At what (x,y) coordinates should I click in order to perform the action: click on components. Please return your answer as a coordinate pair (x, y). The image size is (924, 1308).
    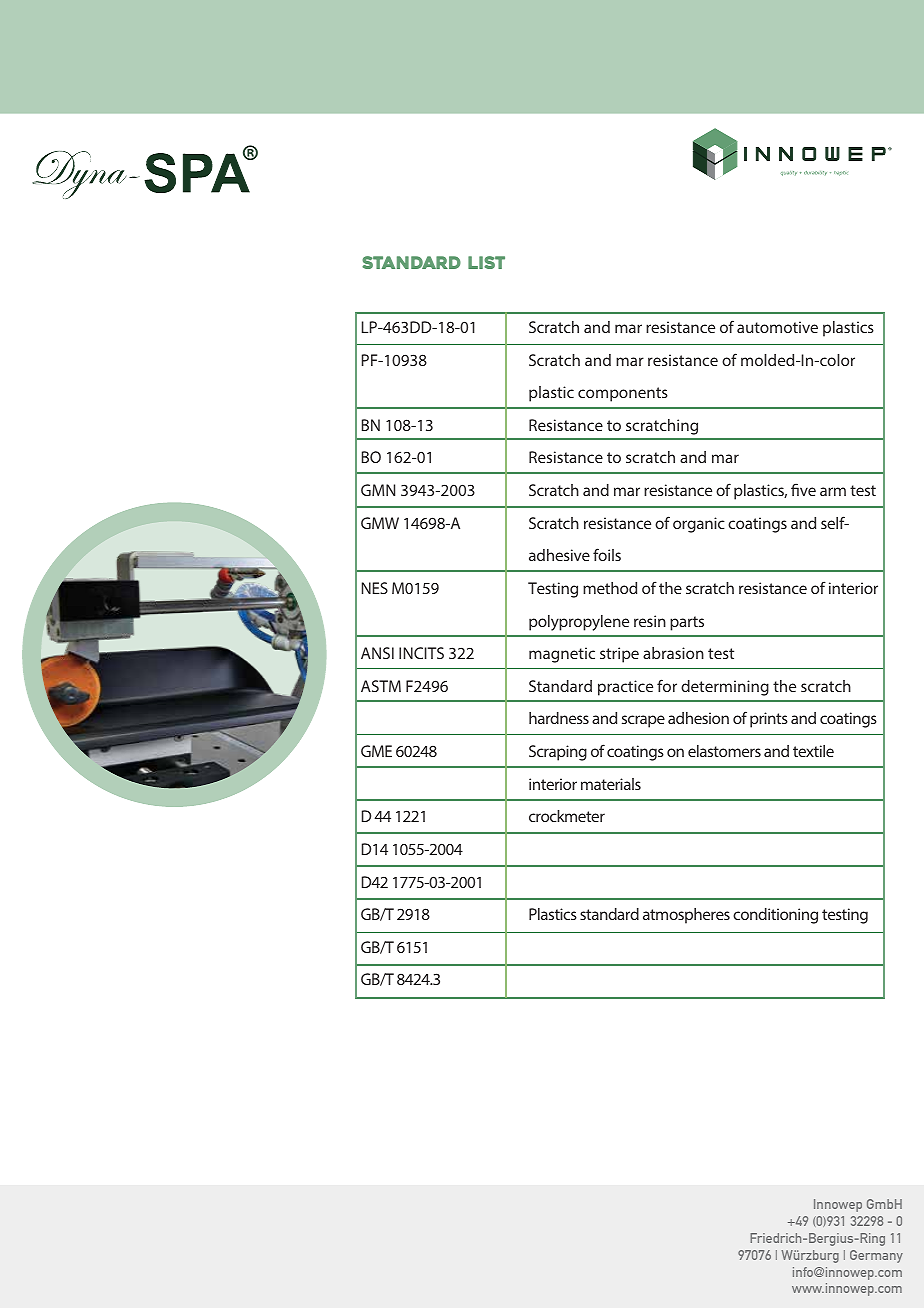
    Looking at the image, I should click on (623, 394).
